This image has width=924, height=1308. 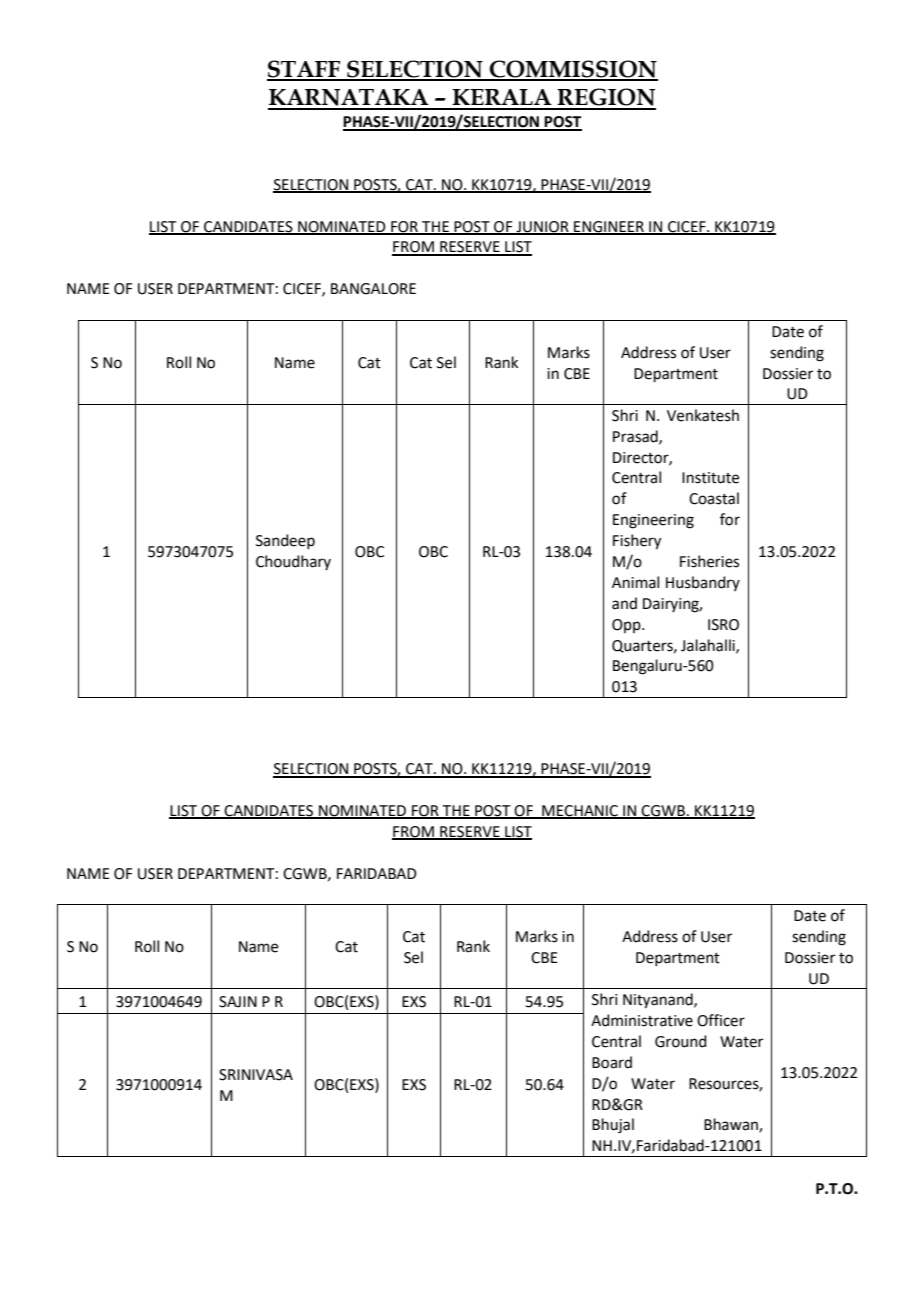 What do you see at coordinates (642, 1020) in the image?
I see `Administrative` at bounding box center [642, 1020].
